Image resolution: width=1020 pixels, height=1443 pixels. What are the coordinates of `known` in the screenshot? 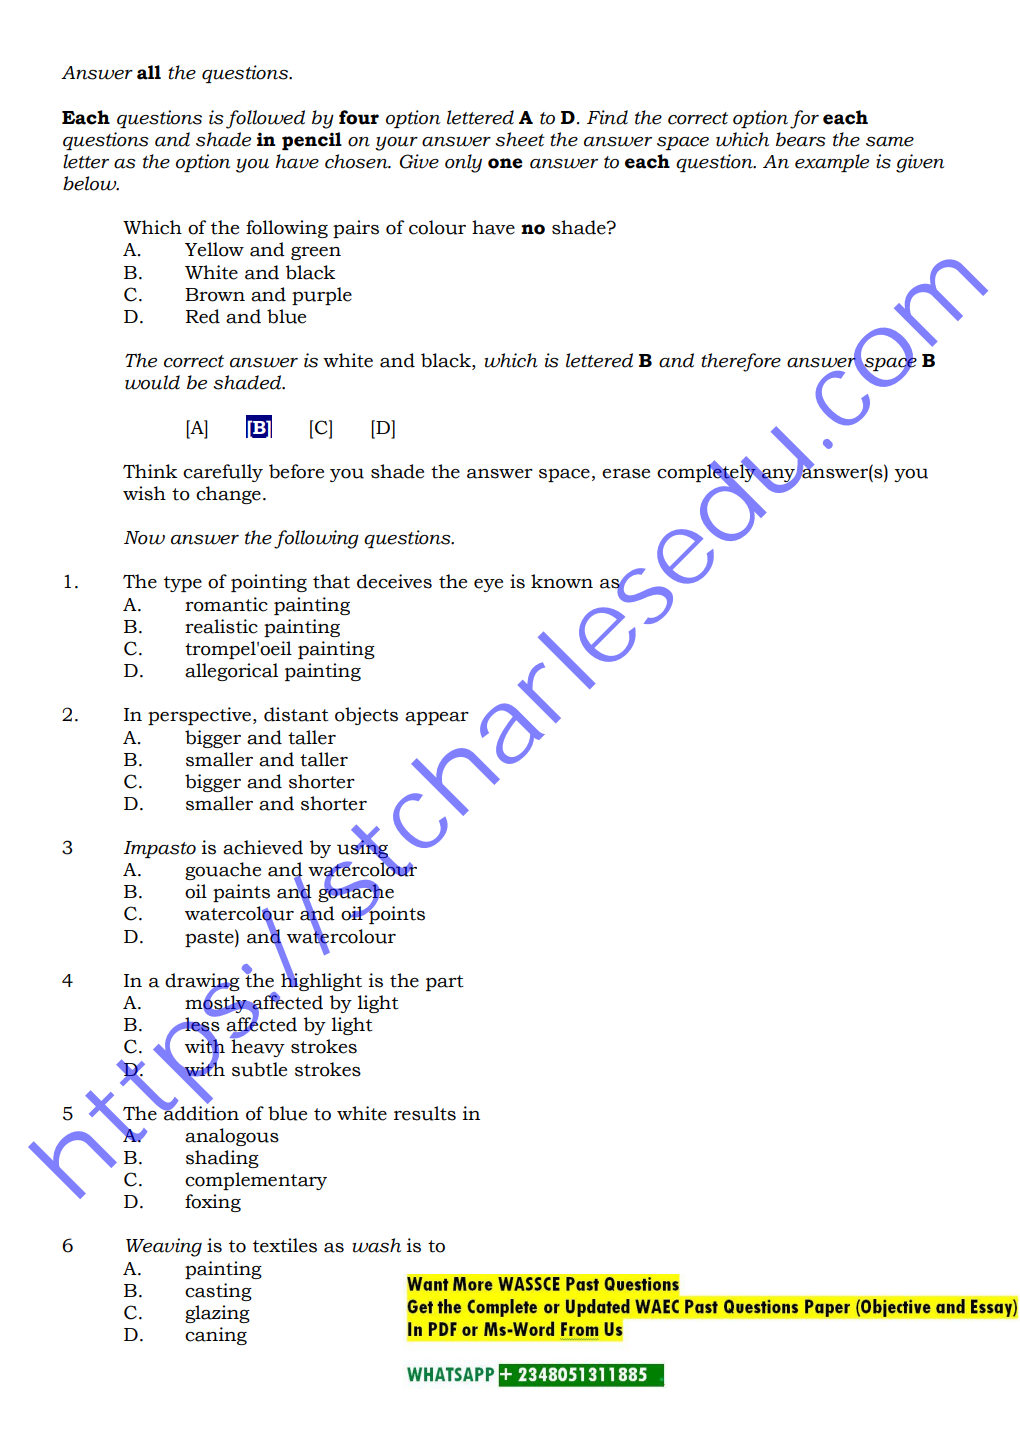 It's located at (562, 581).
